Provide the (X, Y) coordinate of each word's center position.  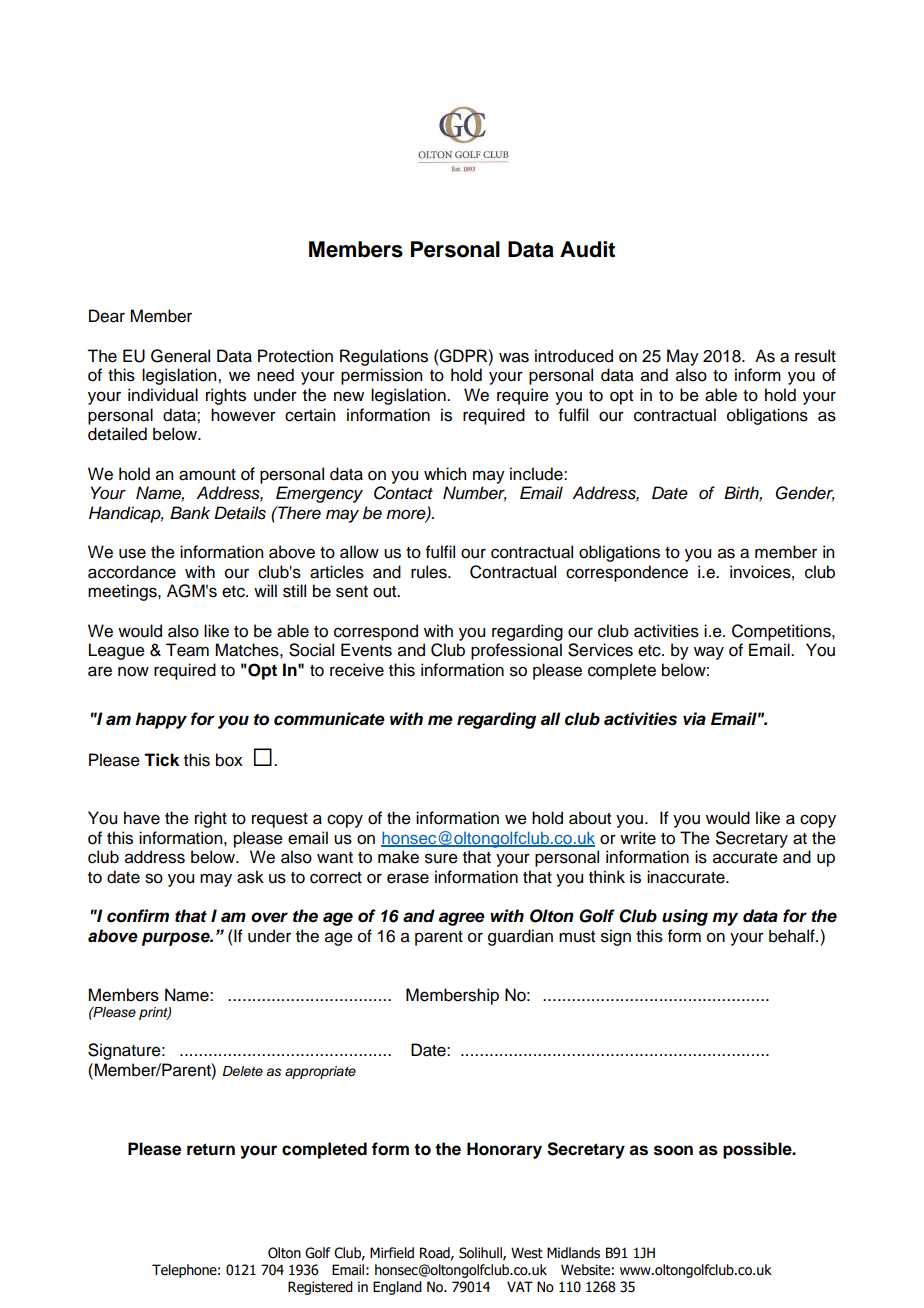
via (694, 718)
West (527, 1253)
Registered (320, 1288)
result (815, 356)
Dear (107, 316)
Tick (161, 760)
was (514, 357)
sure (441, 858)
